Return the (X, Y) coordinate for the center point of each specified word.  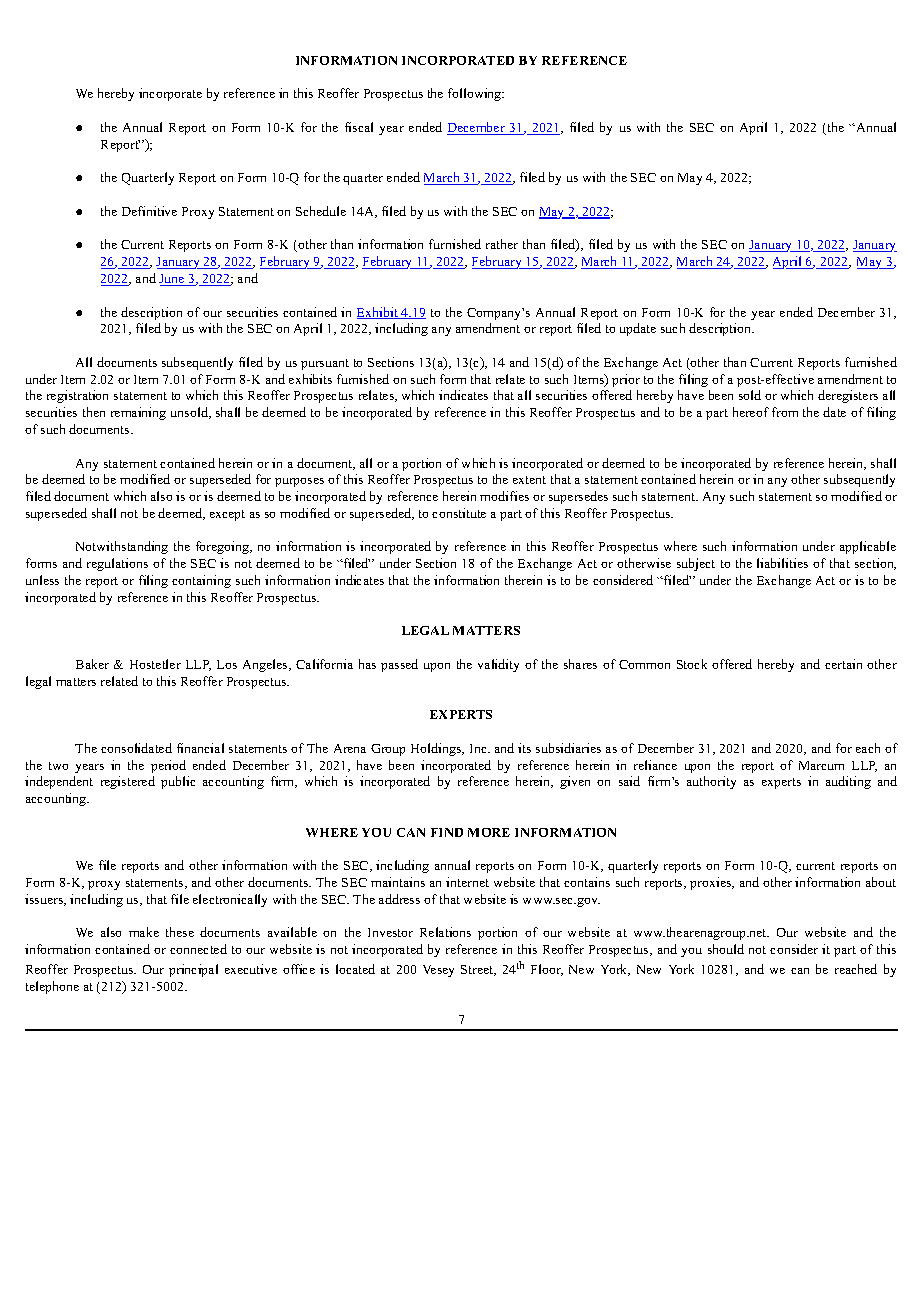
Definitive (149, 211)
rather (502, 244)
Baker (92, 664)
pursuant (325, 364)
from (785, 412)
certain (843, 664)
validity (498, 665)
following (476, 94)
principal (193, 970)
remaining (138, 413)
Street (478, 970)
